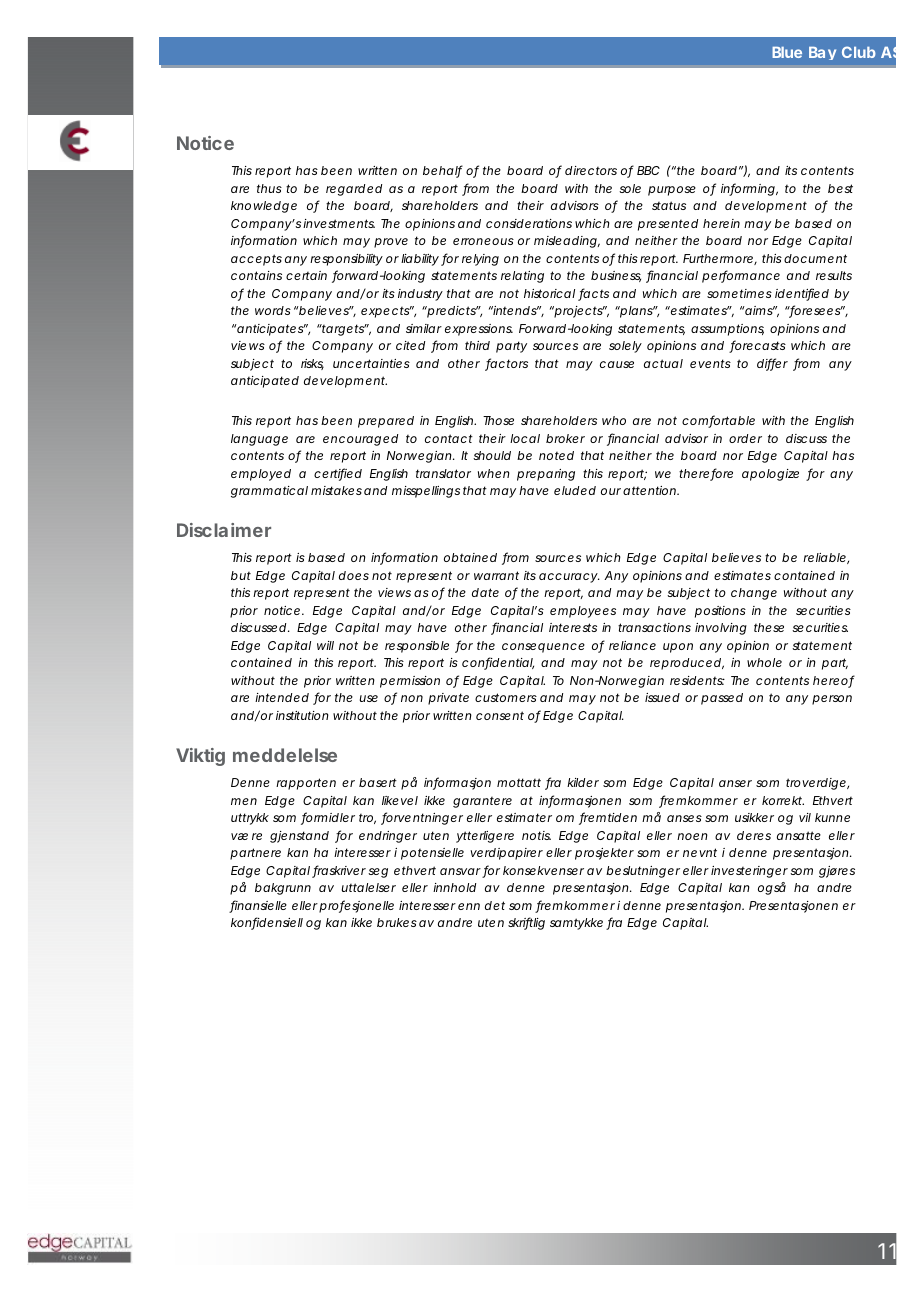  What do you see at coordinates (495, 905) in the screenshot?
I see `det` at bounding box center [495, 905].
